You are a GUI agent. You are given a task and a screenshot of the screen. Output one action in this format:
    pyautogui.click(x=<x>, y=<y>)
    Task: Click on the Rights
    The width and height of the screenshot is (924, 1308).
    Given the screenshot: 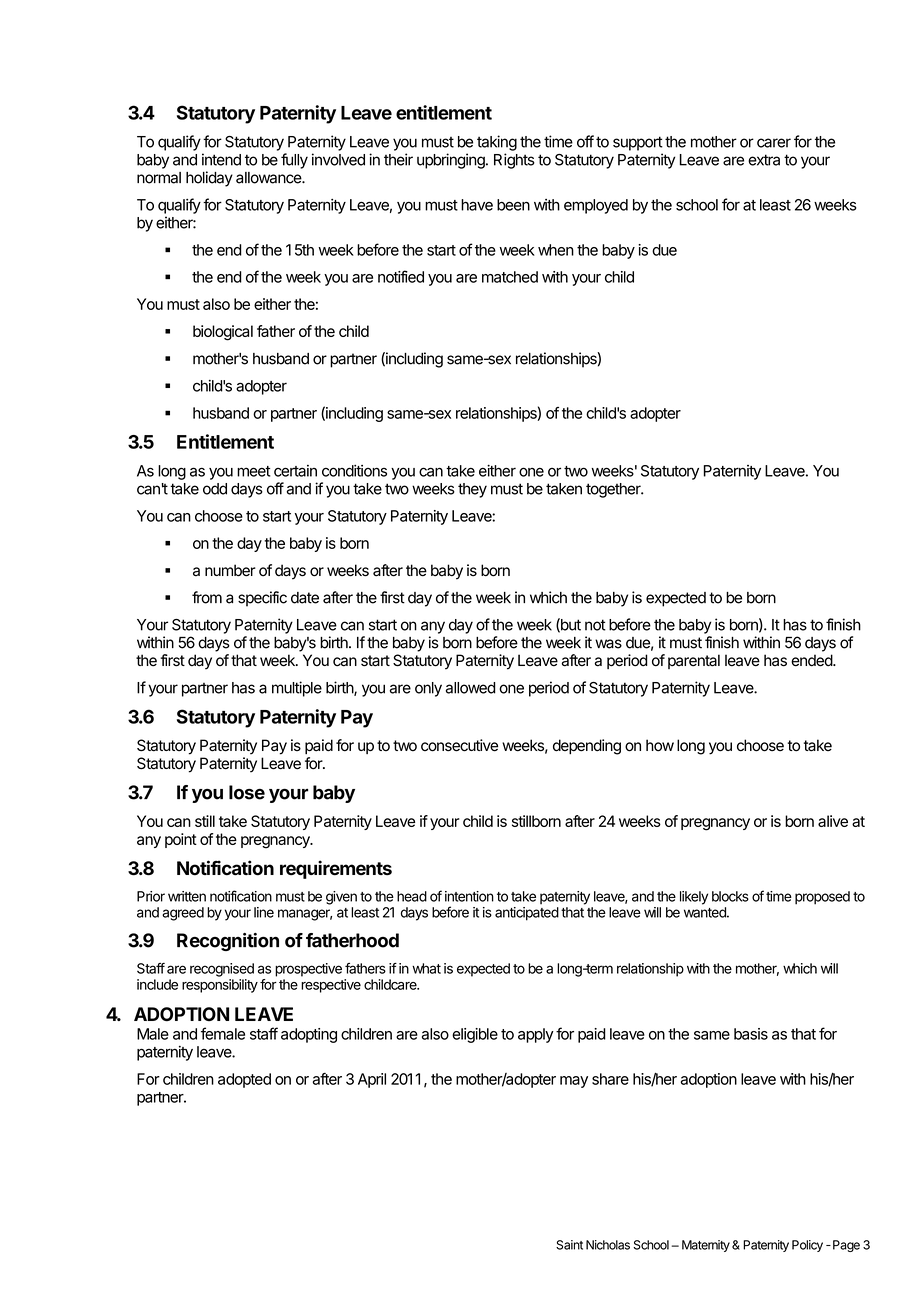 What is the action you would take?
    pyautogui.click(x=514, y=161)
